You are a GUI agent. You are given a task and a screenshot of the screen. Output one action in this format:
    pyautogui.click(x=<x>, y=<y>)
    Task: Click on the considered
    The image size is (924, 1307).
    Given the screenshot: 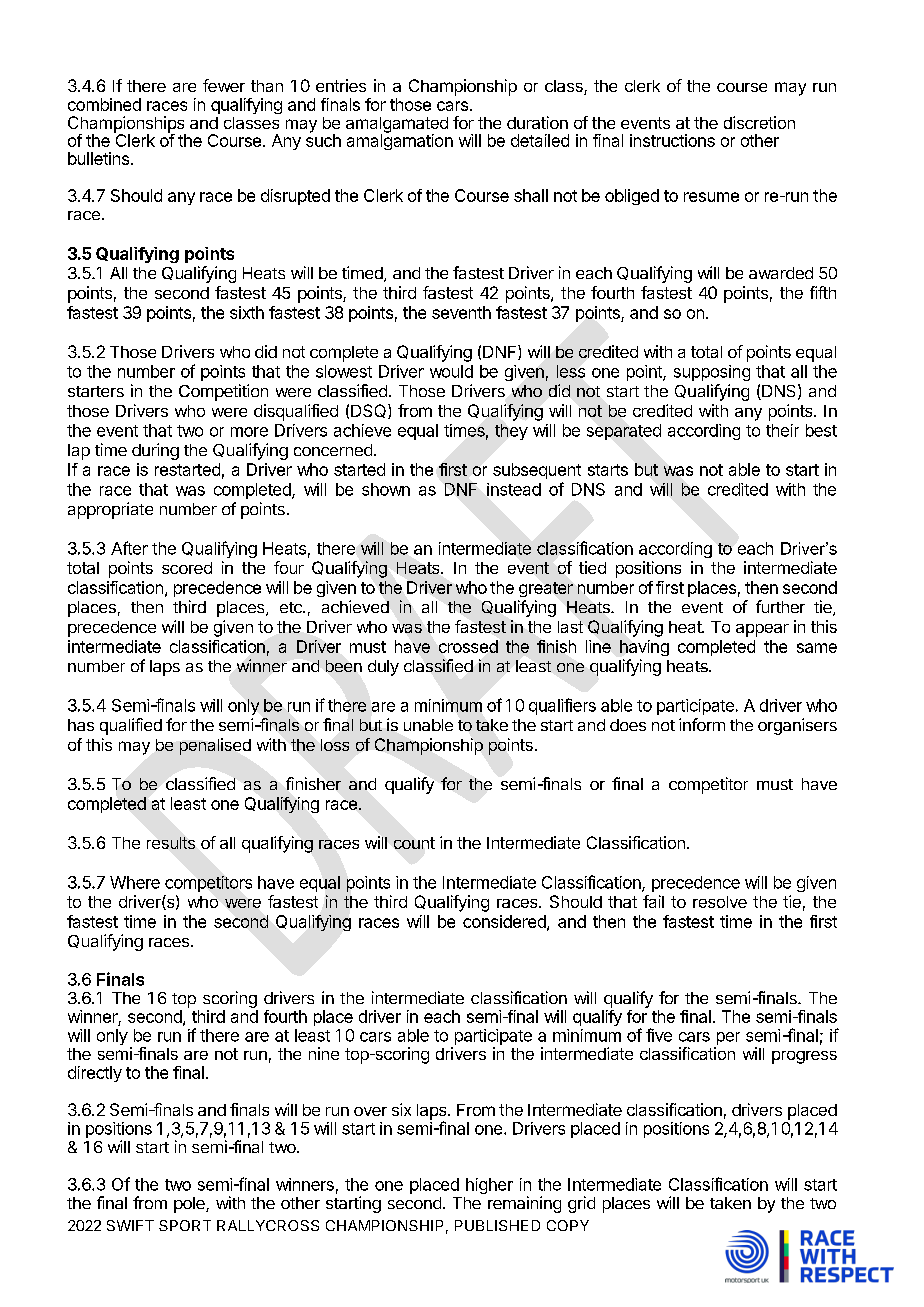 What is the action you would take?
    pyautogui.click(x=505, y=922)
